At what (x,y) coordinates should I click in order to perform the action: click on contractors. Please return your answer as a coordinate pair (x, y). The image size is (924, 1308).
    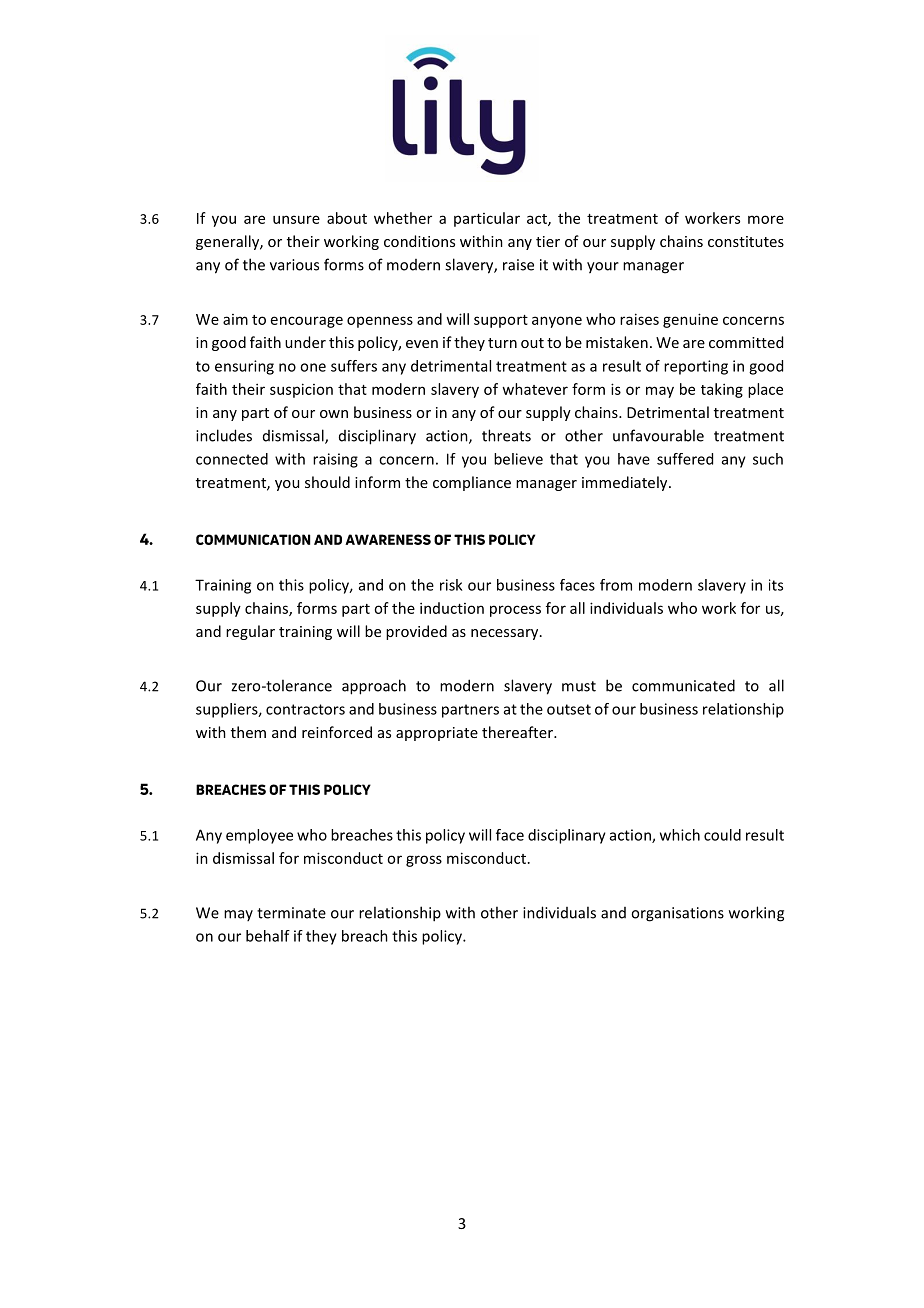
    Looking at the image, I should click on (305, 709).
